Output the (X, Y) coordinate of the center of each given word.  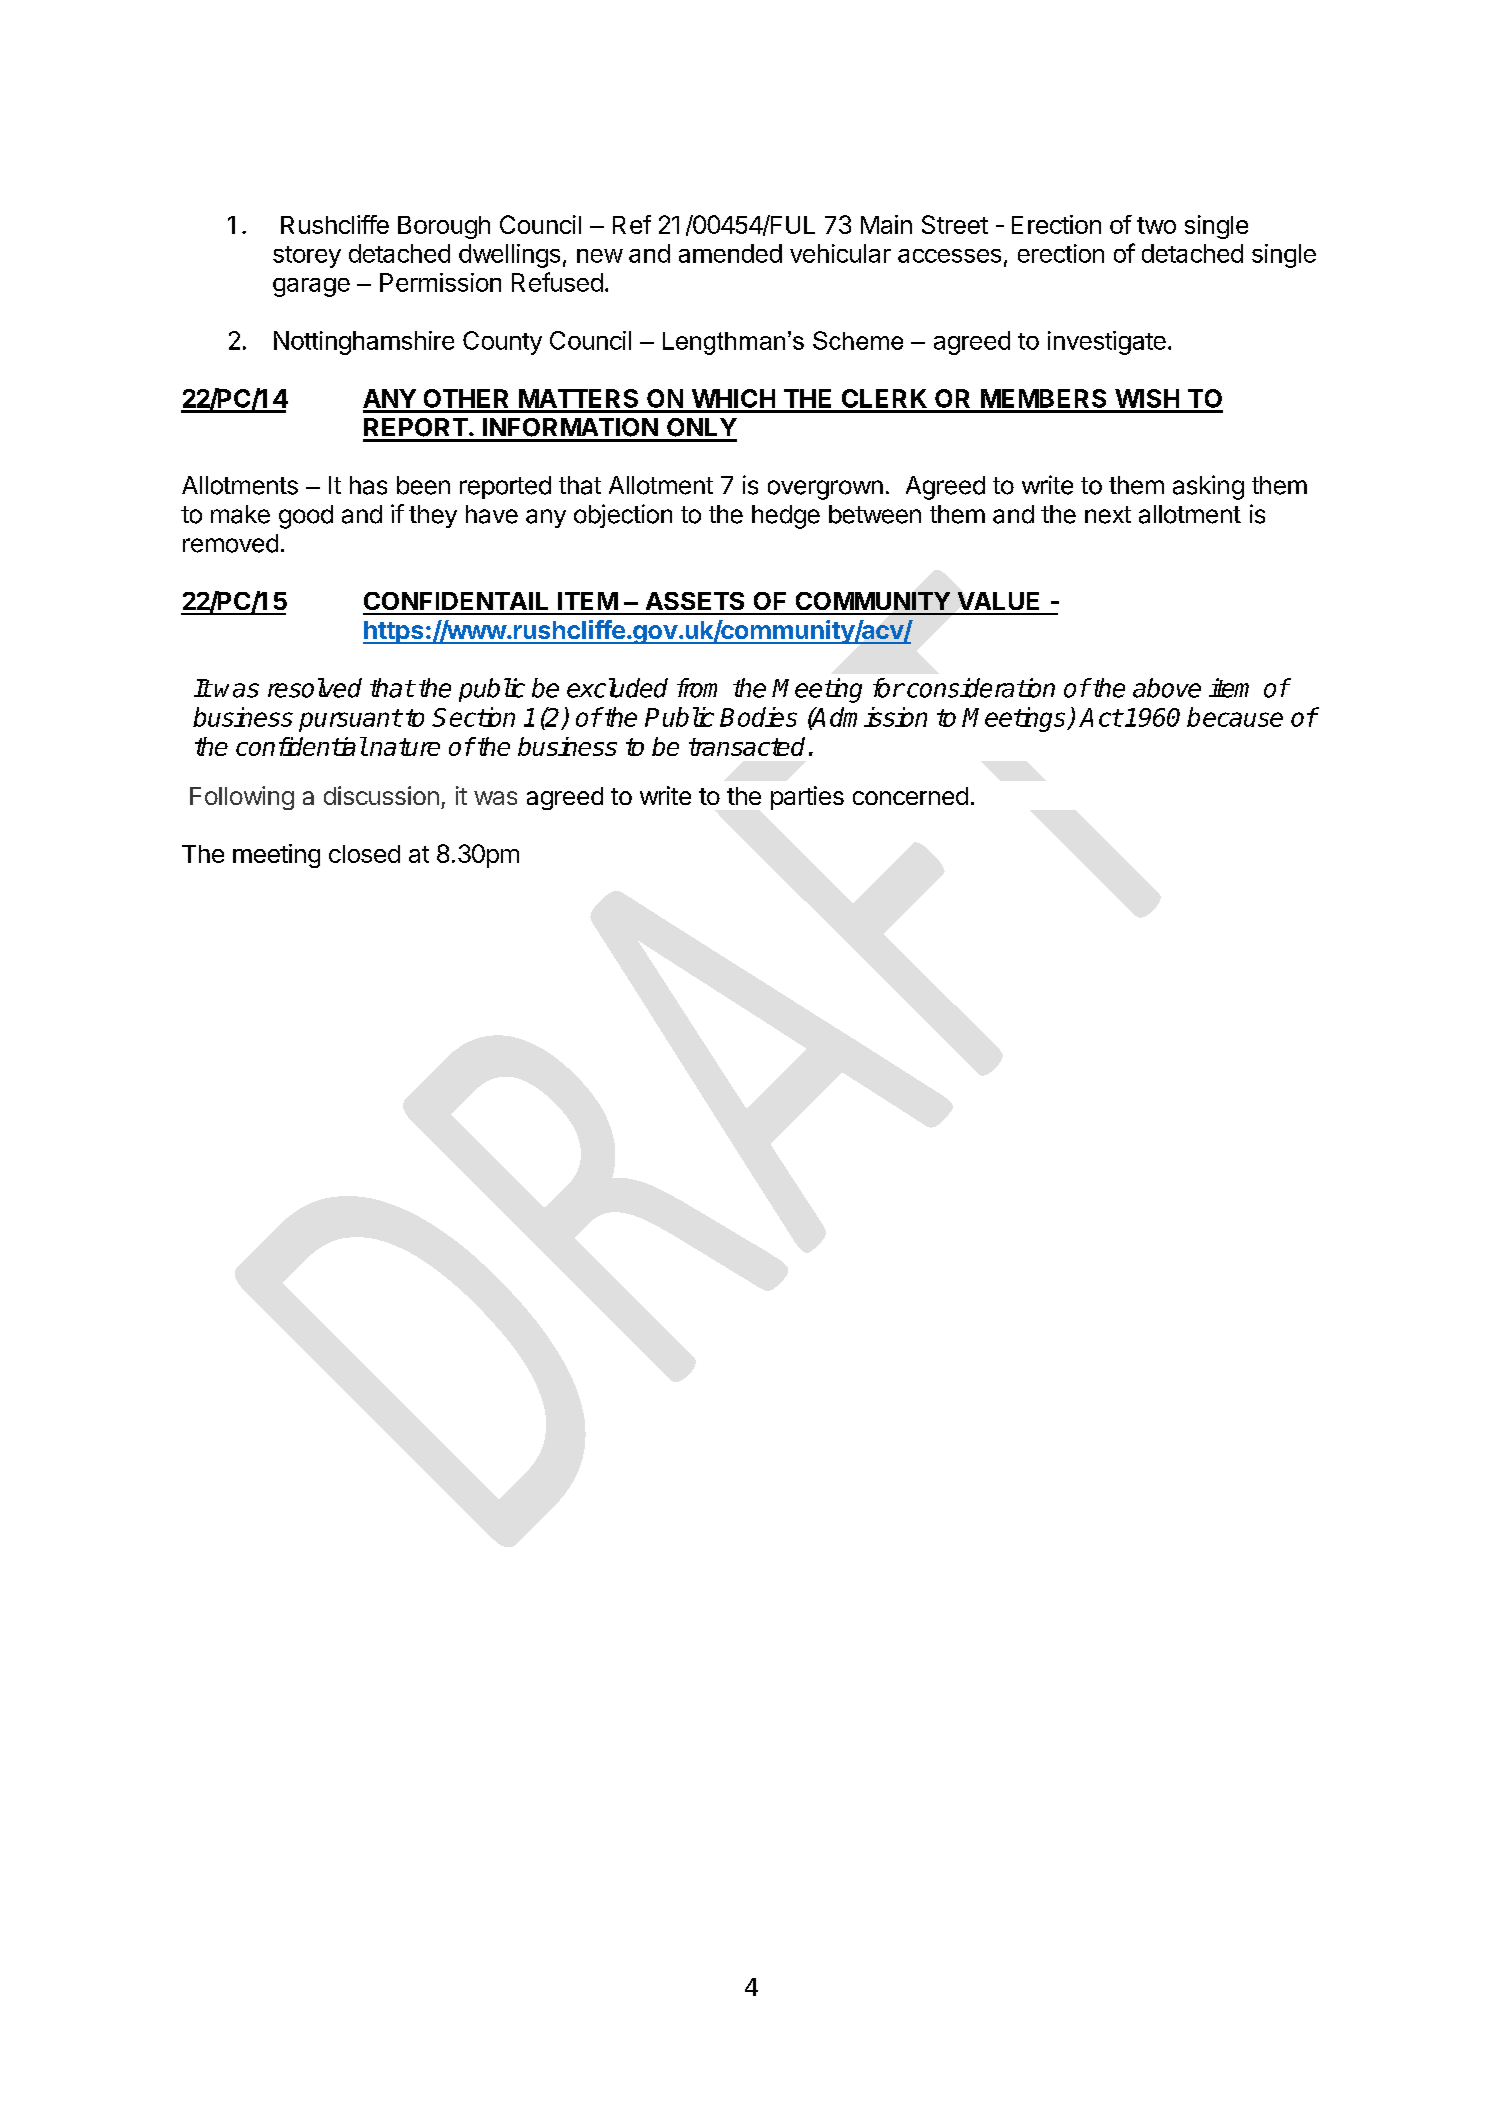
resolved (315, 688)
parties (807, 798)
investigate (1107, 343)
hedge (786, 517)
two (1156, 225)
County (502, 343)
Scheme (858, 340)
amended (730, 253)
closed (364, 854)
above (1167, 688)
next (1108, 515)
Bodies (758, 717)
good (306, 517)
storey (307, 257)
